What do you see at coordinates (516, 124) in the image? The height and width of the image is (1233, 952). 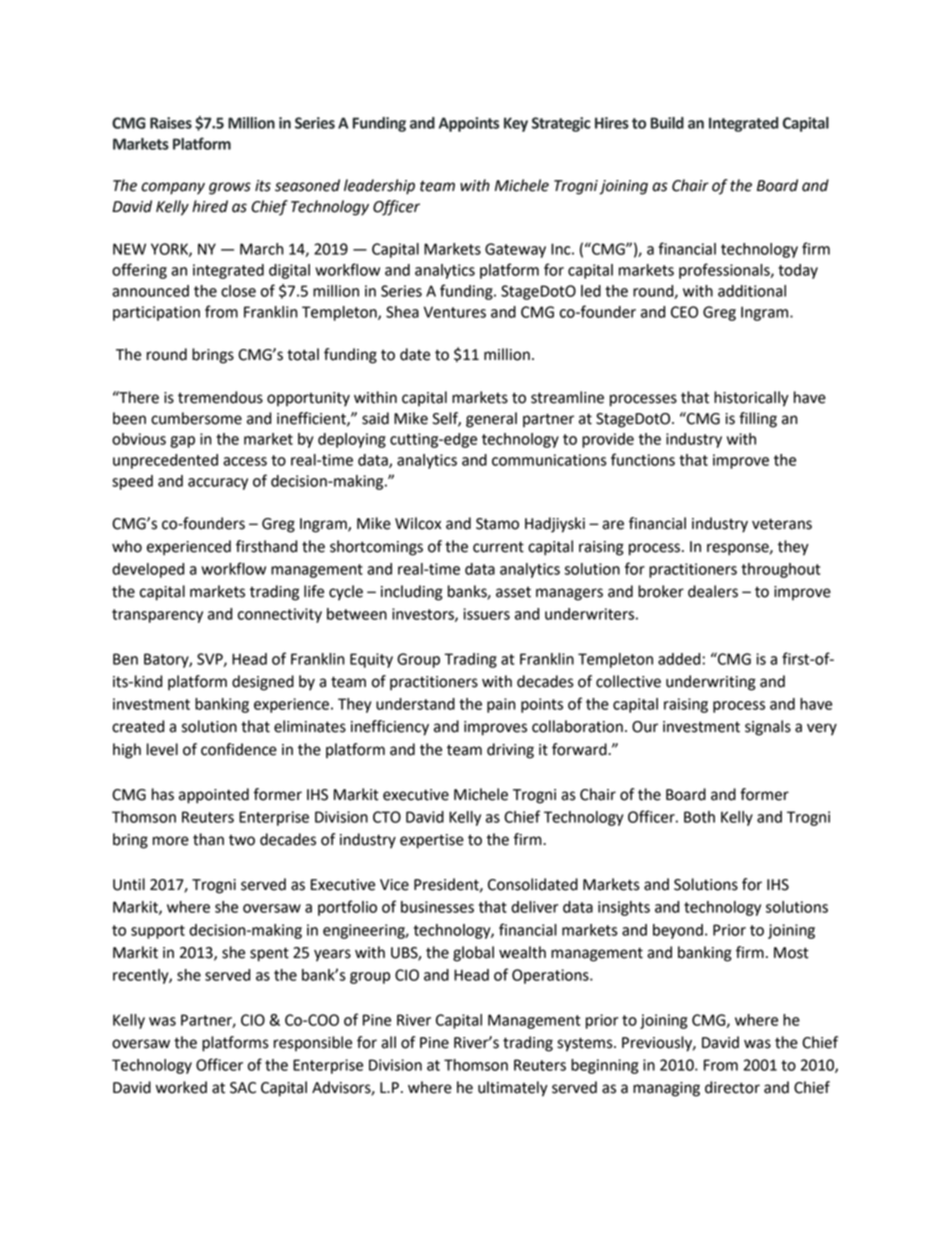 I see `Key` at bounding box center [516, 124].
